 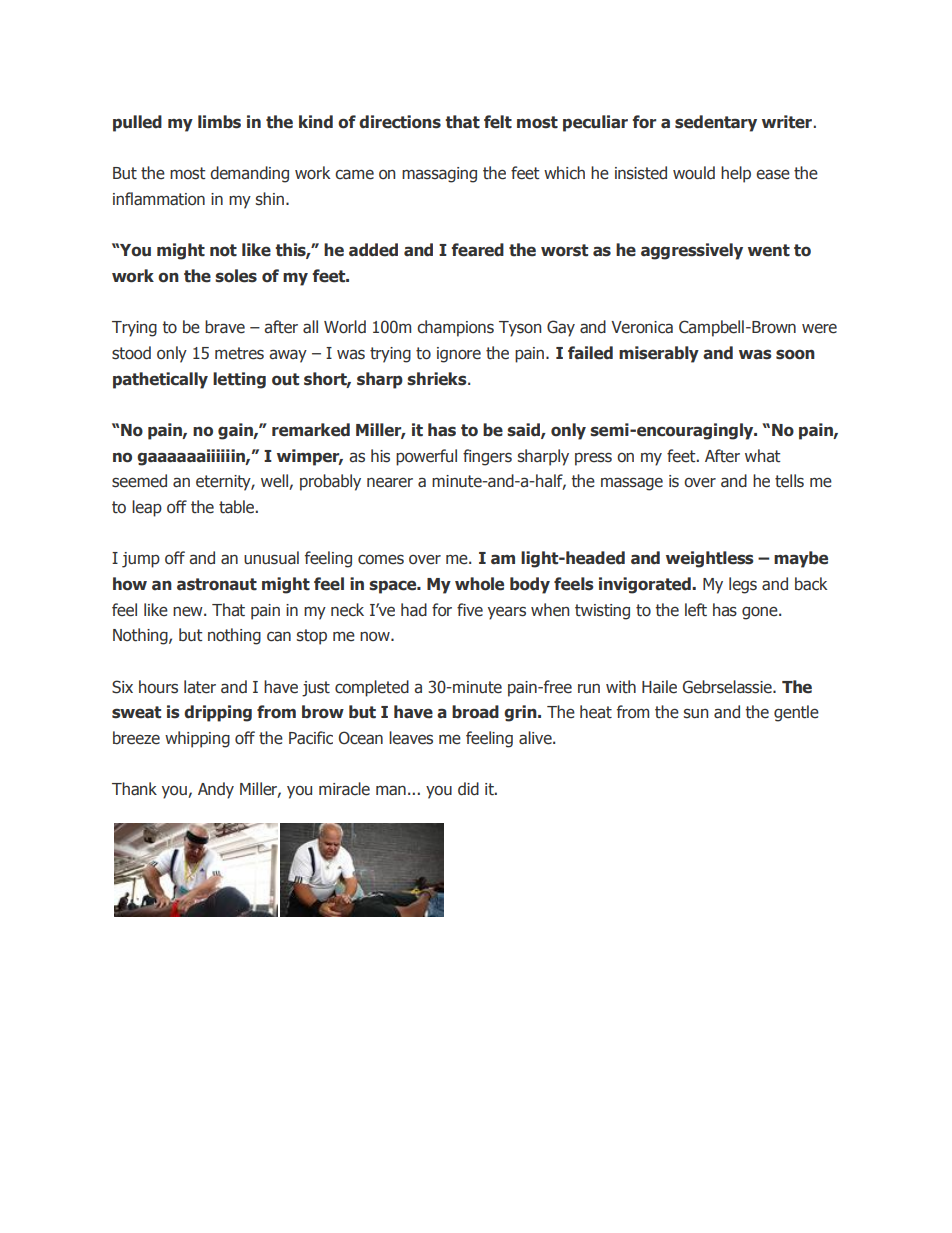 What do you see at coordinates (762, 456) in the screenshot?
I see `what` at bounding box center [762, 456].
